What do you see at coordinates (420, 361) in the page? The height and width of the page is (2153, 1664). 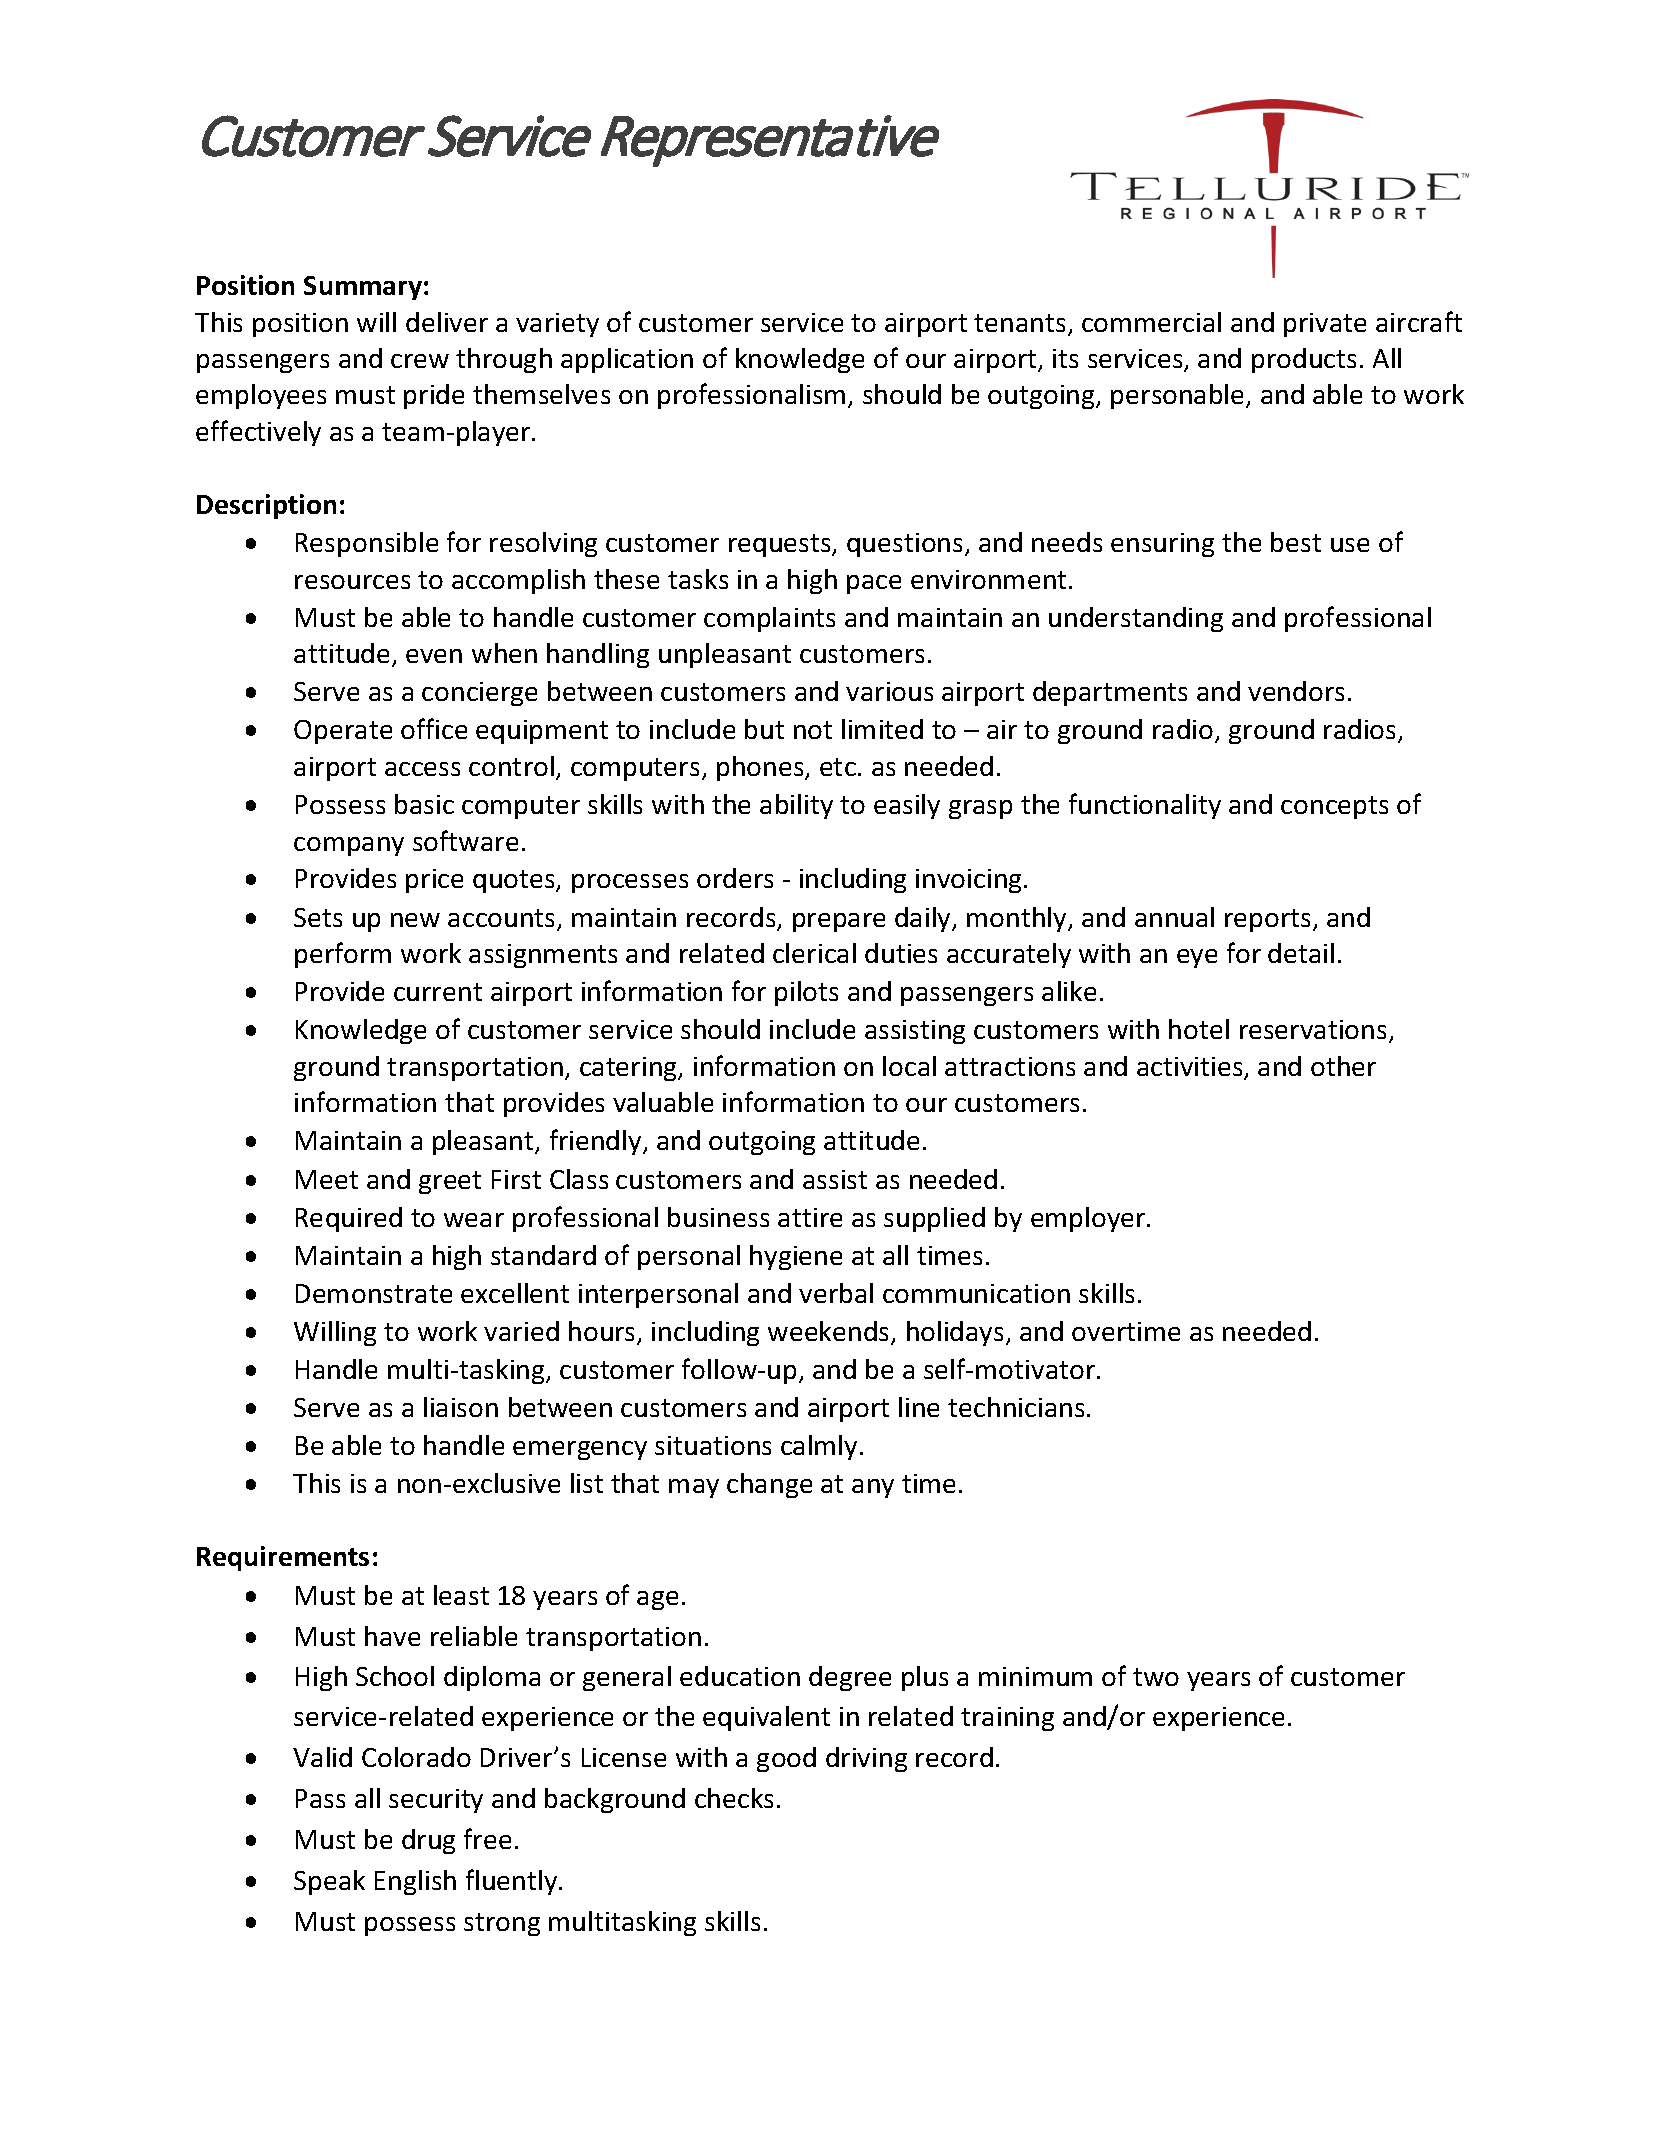 I see `crew` at bounding box center [420, 361].
